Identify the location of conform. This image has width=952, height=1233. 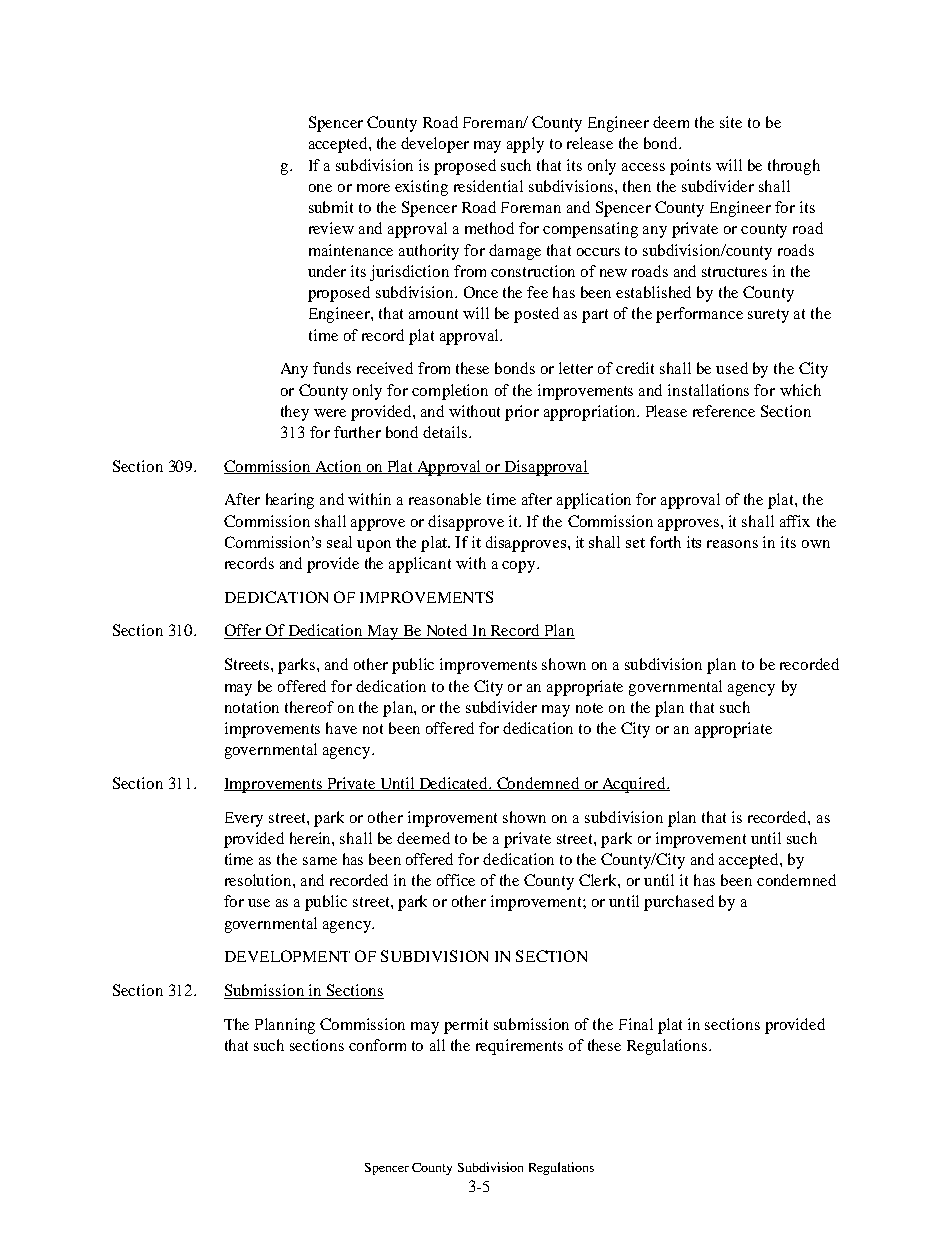
(377, 1045).
